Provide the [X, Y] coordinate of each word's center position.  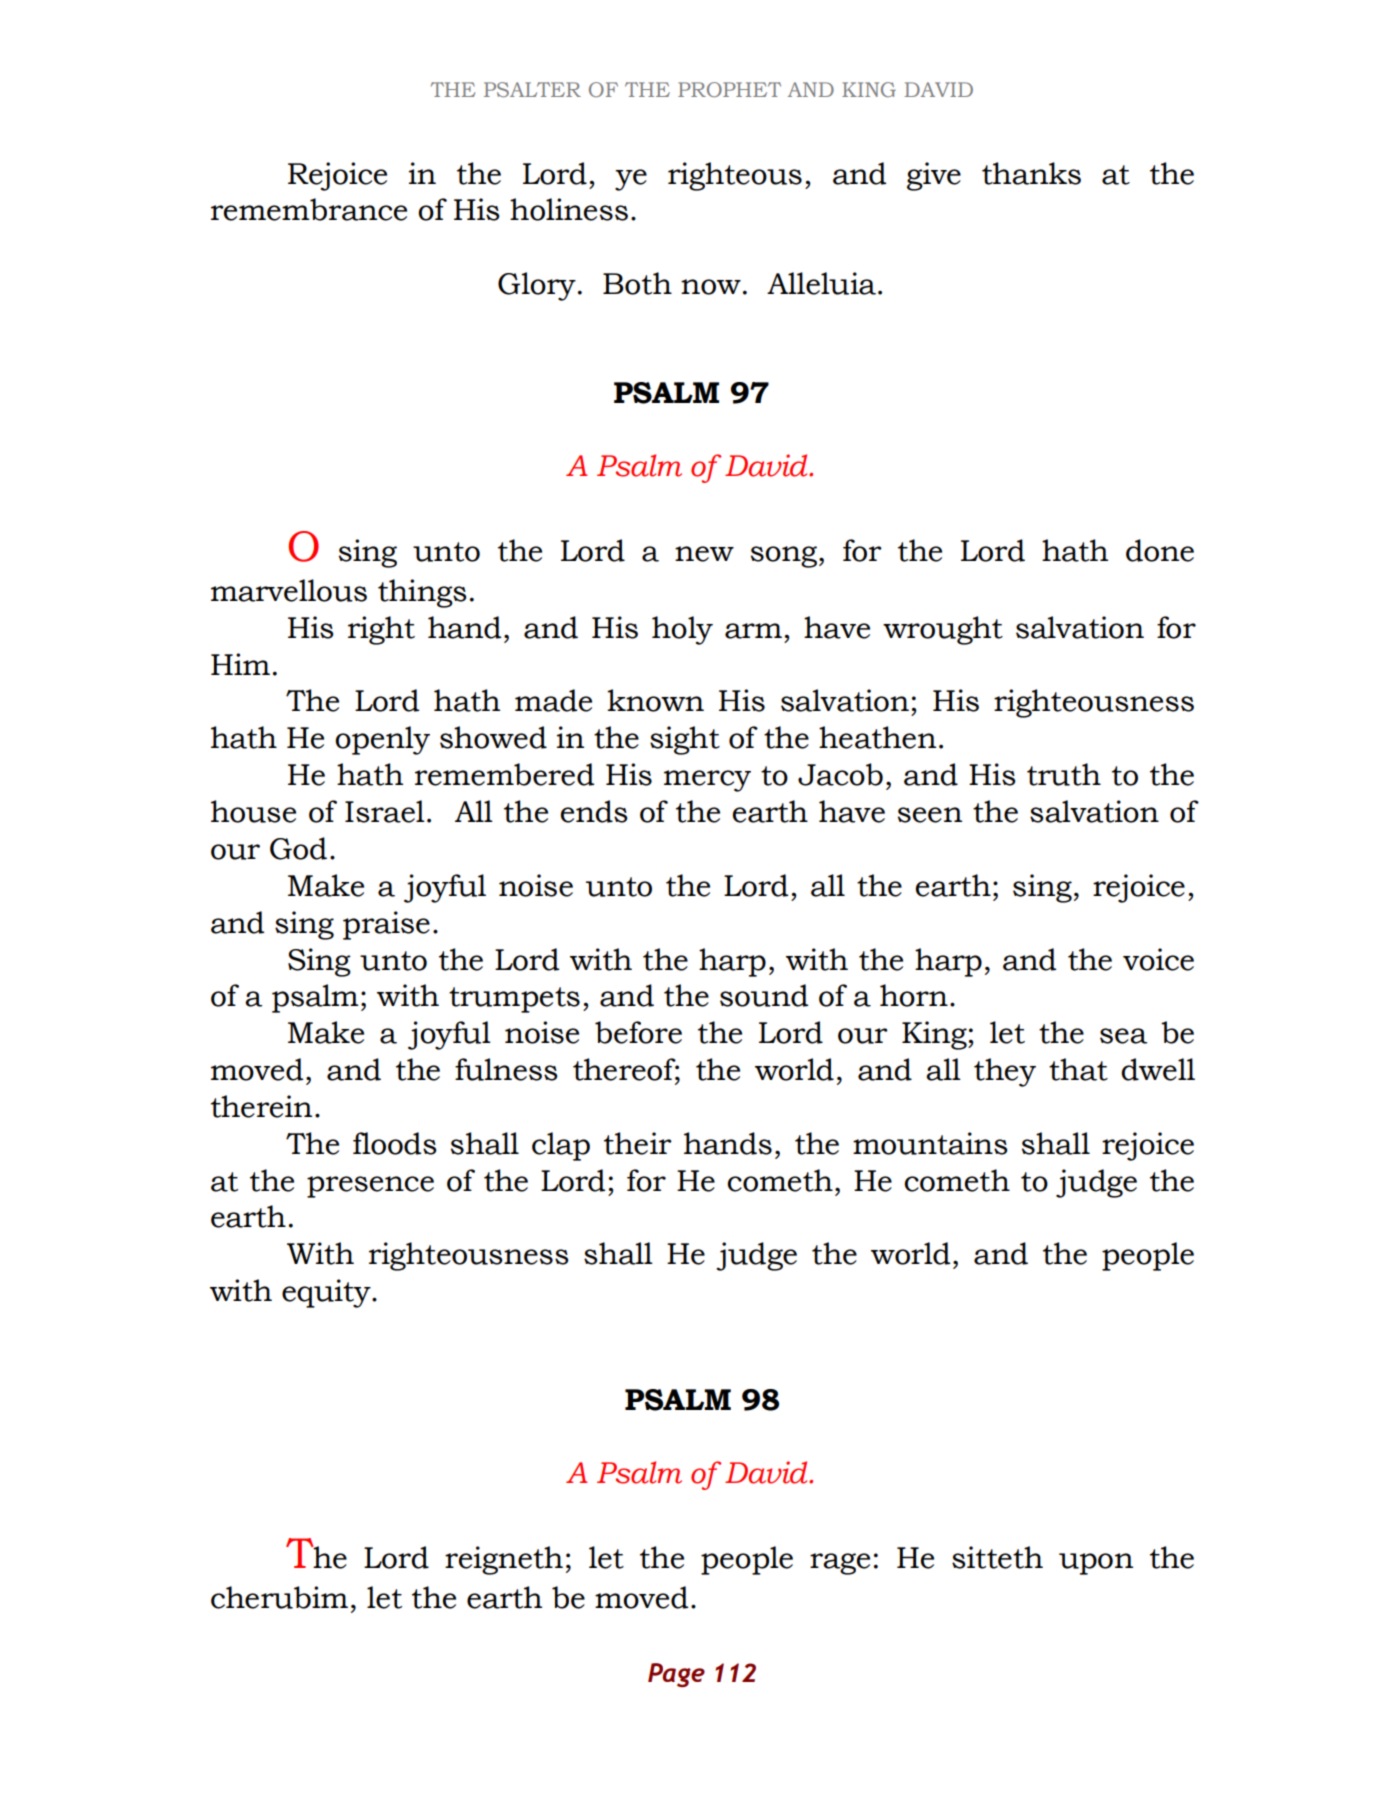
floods [395, 1143]
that [1078, 1069]
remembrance [309, 209]
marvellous [289, 590]
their [638, 1143]
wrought [943, 630]
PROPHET [729, 89]
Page [676, 1675]
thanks [1031, 173]
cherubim [279, 1597]
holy [682, 630]
